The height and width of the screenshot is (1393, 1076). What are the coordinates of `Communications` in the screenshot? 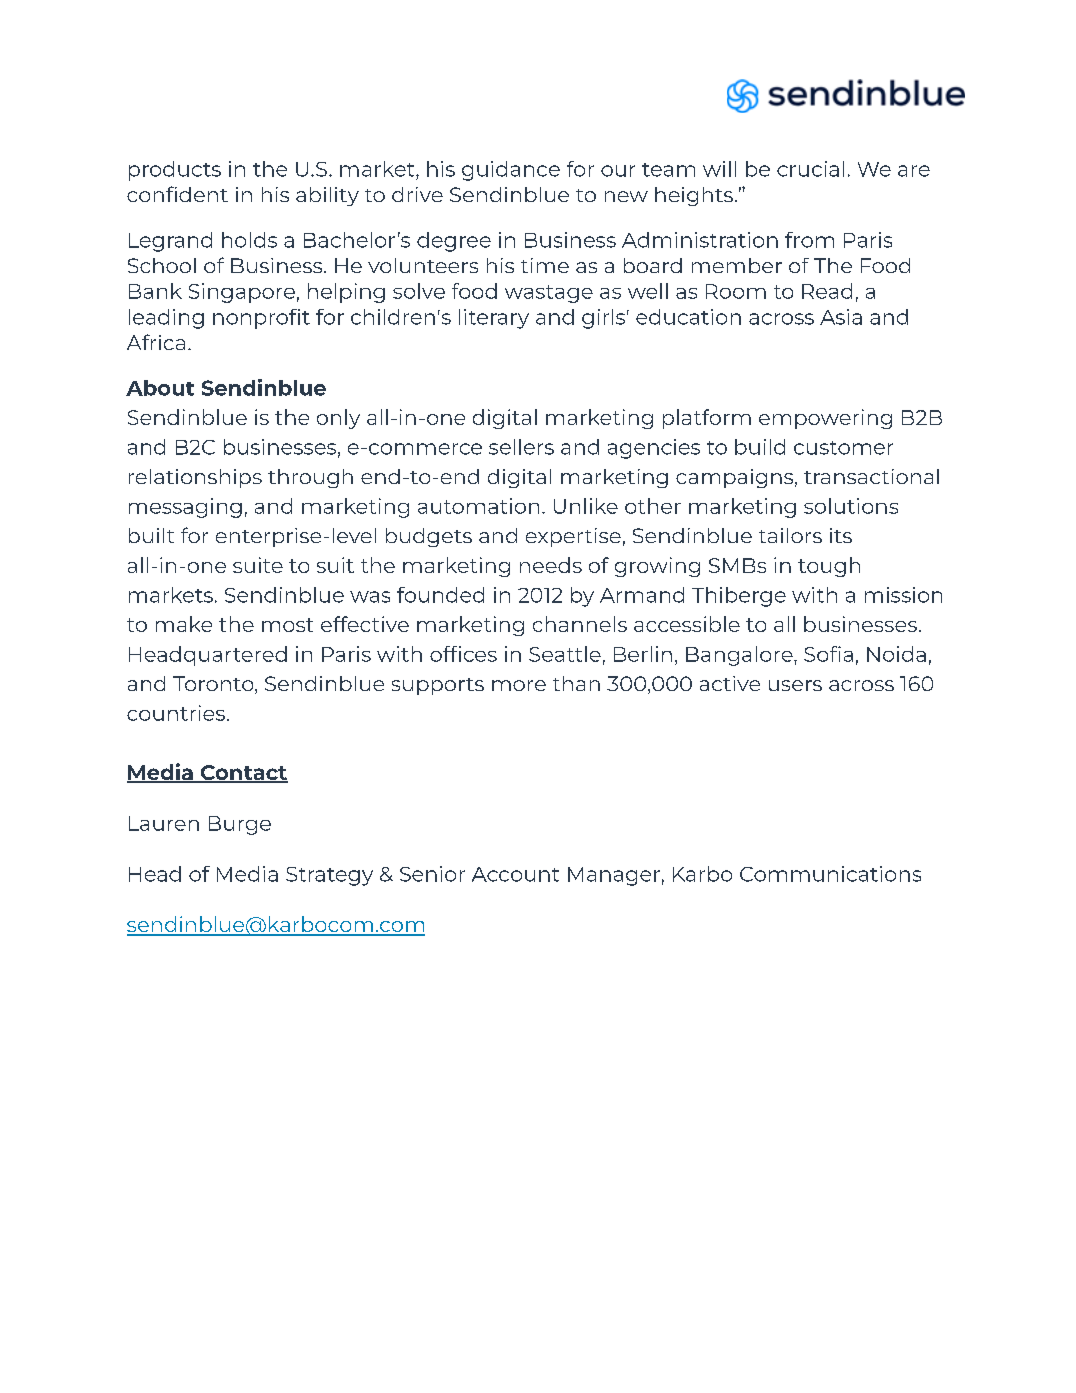 It's located at (830, 874).
